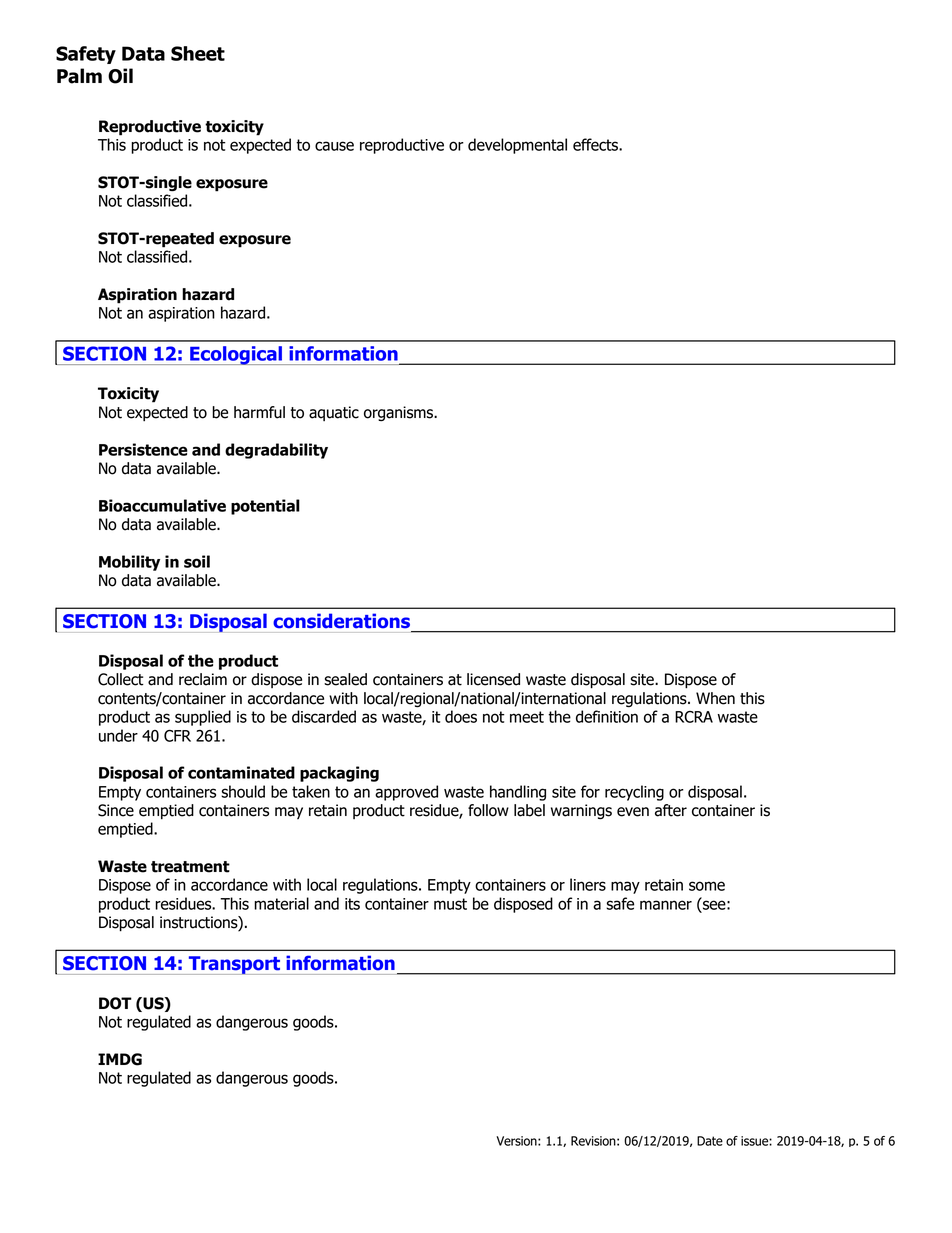 The height and width of the page is (1233, 952). Describe the element at coordinates (352, 904) in the page. I see `its` at that location.
